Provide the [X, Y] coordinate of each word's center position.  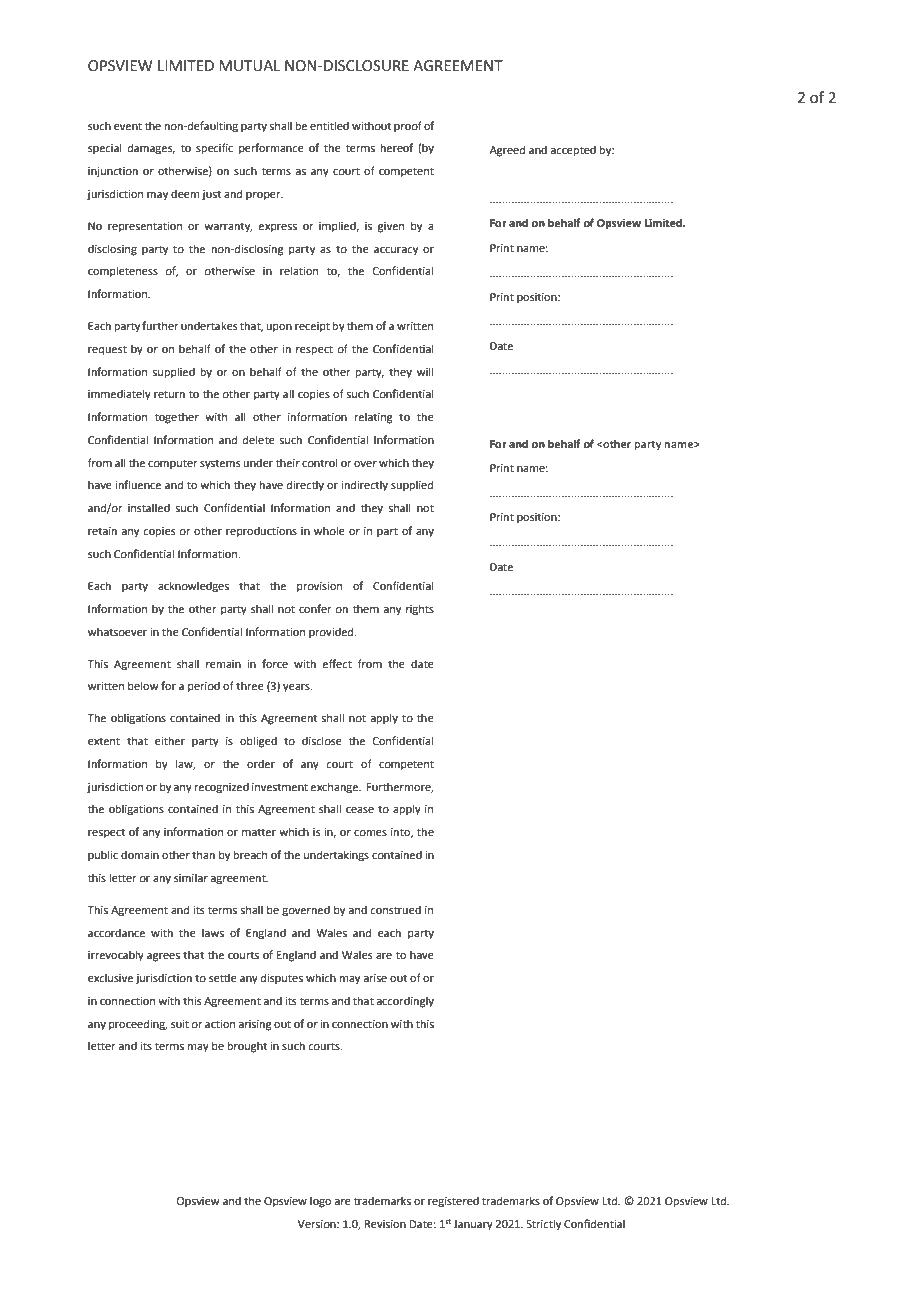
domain [140, 854]
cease [360, 810]
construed [395, 909]
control [320, 462]
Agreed [507, 151]
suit [180, 1024]
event [128, 126]
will [425, 371]
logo [320, 1202]
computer [173, 464]
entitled [329, 125]
